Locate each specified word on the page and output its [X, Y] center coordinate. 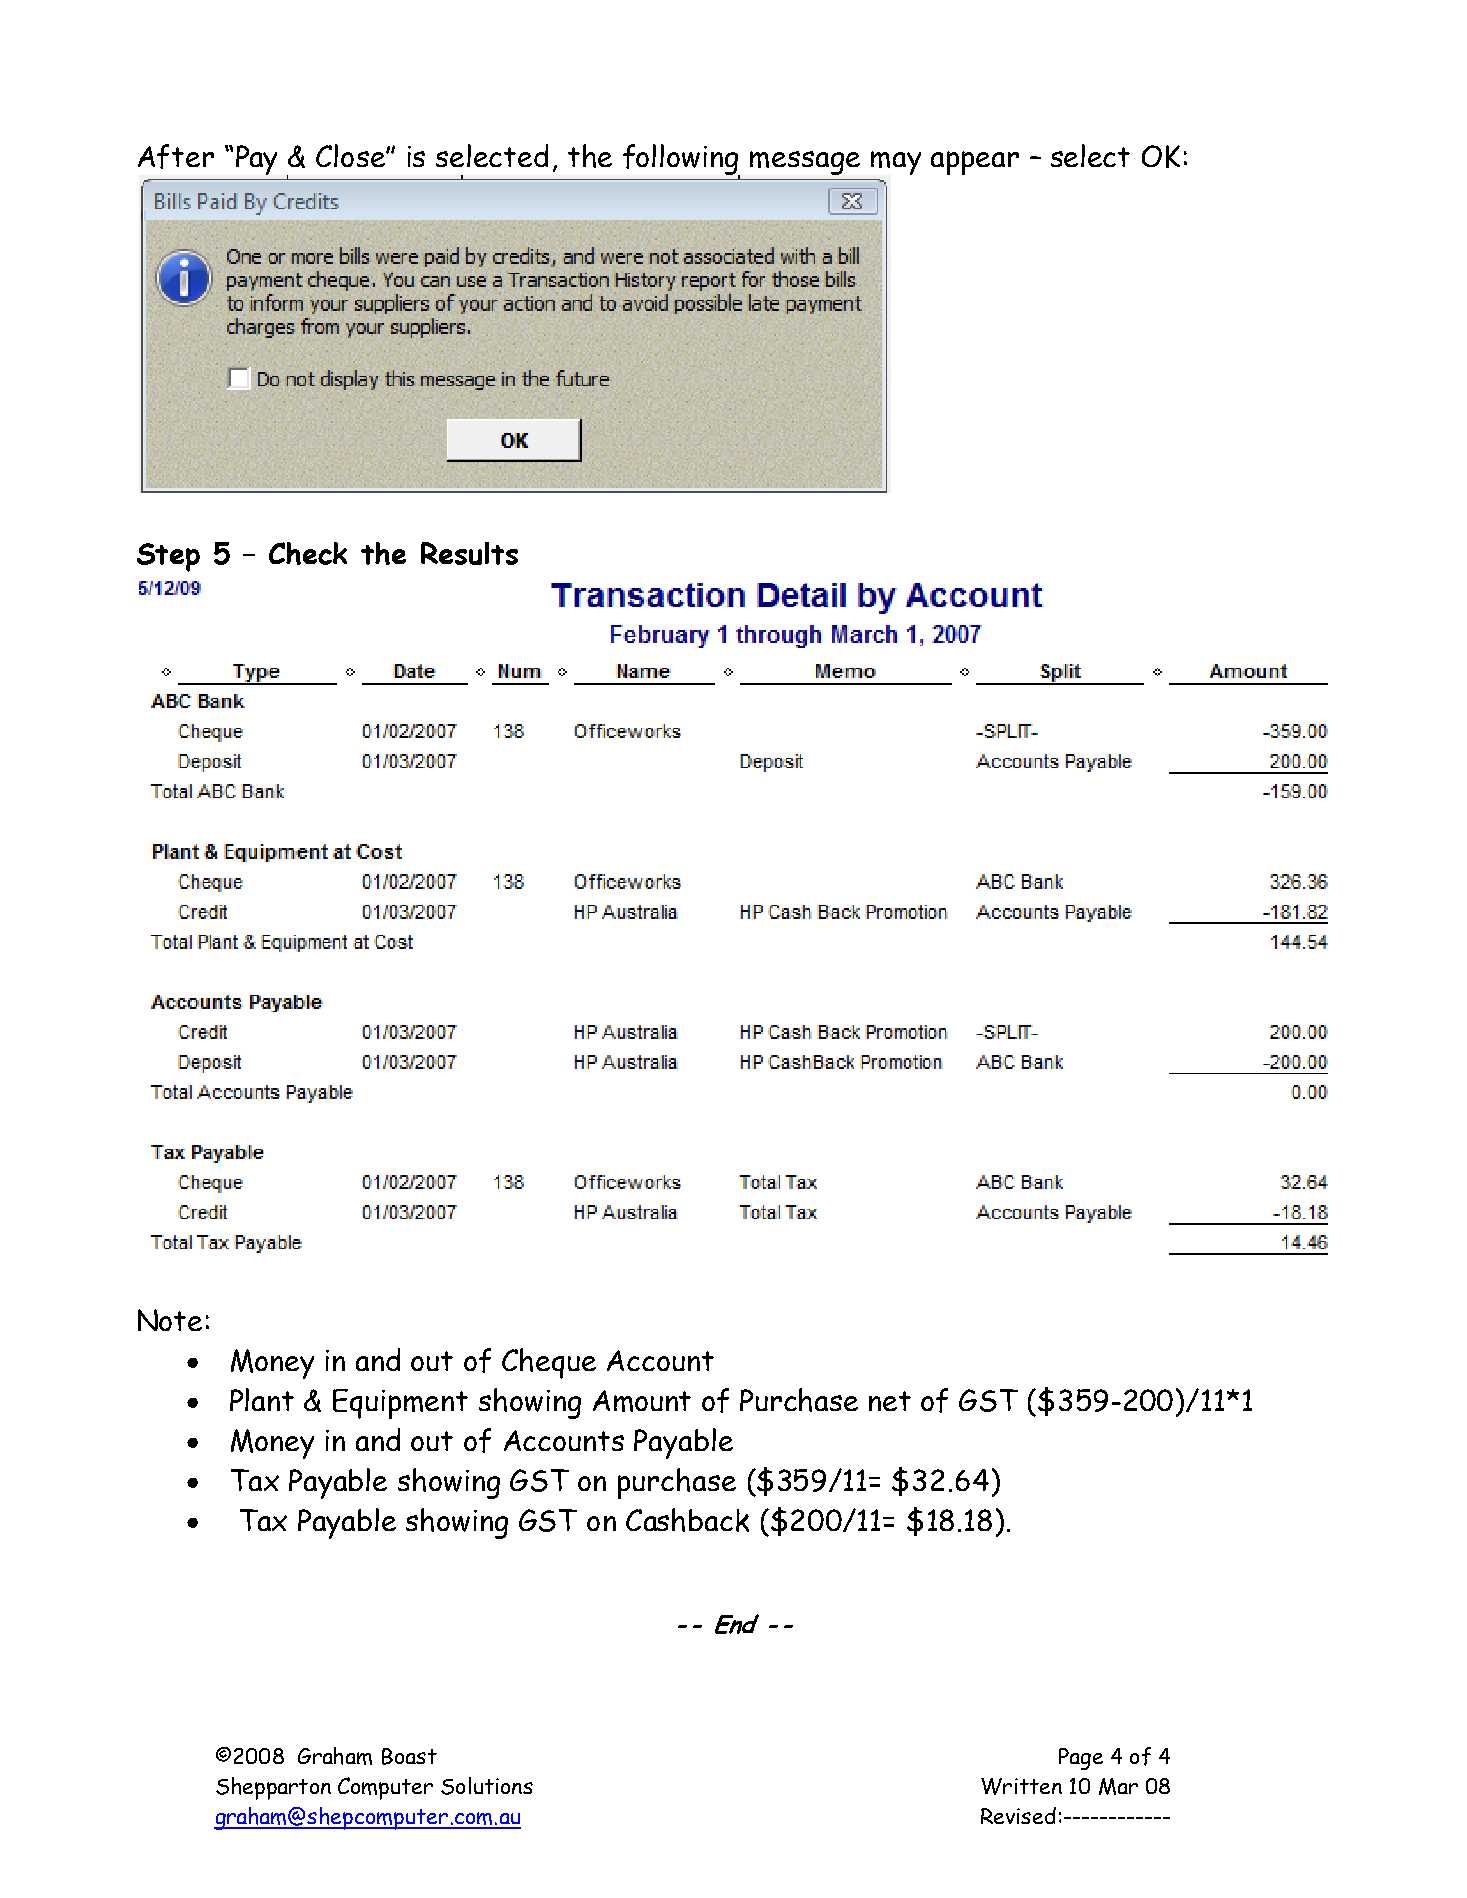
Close [351, 155]
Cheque [549, 1363]
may [896, 163]
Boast [409, 1756]
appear [975, 163]
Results [469, 553]
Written [1021, 1786]
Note [170, 1320]
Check [308, 553]
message [805, 163]
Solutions [487, 1786]
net [890, 1401]
